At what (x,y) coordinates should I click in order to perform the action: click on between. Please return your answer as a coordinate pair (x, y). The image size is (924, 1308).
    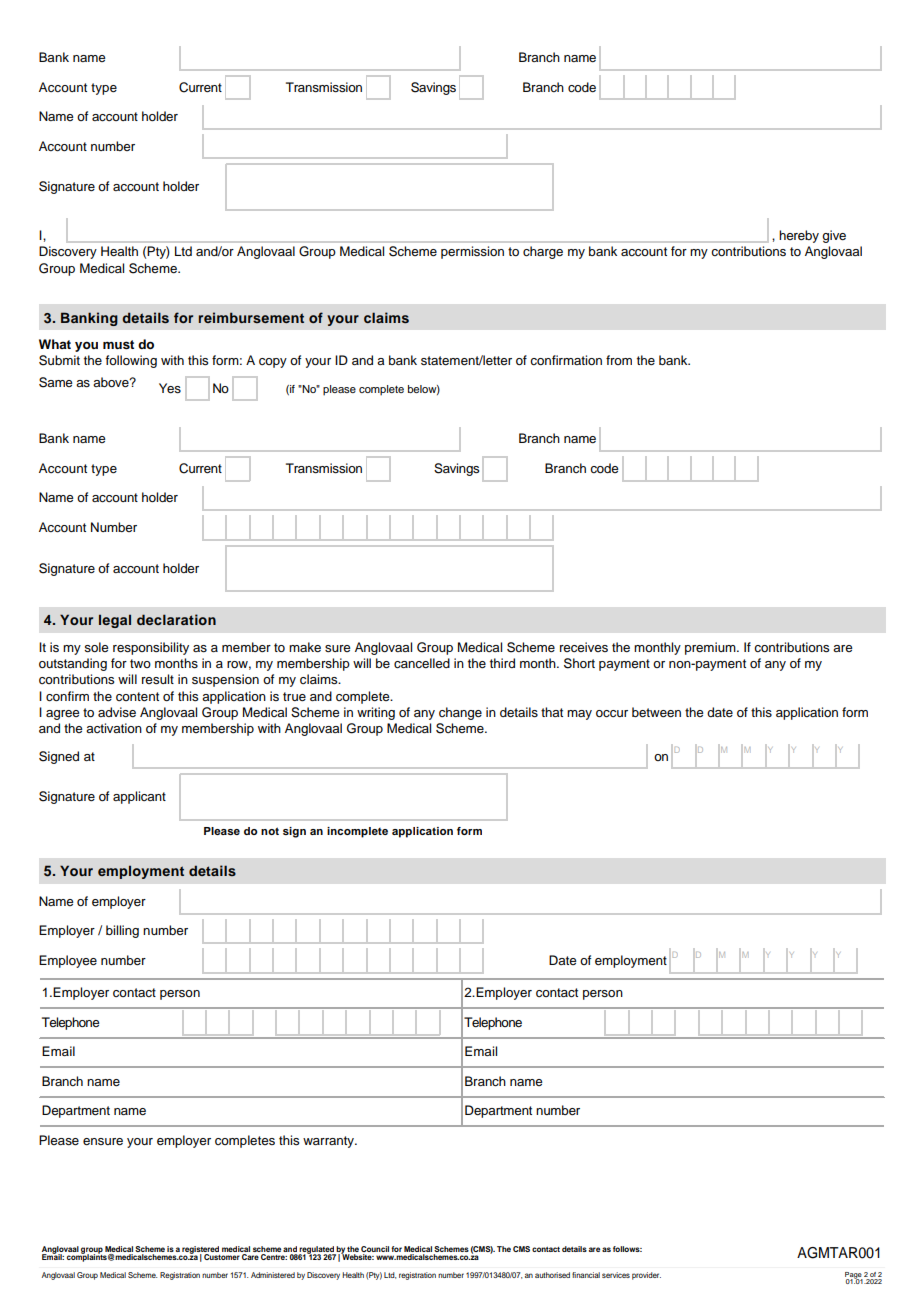
    Looking at the image, I should click on (656, 712).
